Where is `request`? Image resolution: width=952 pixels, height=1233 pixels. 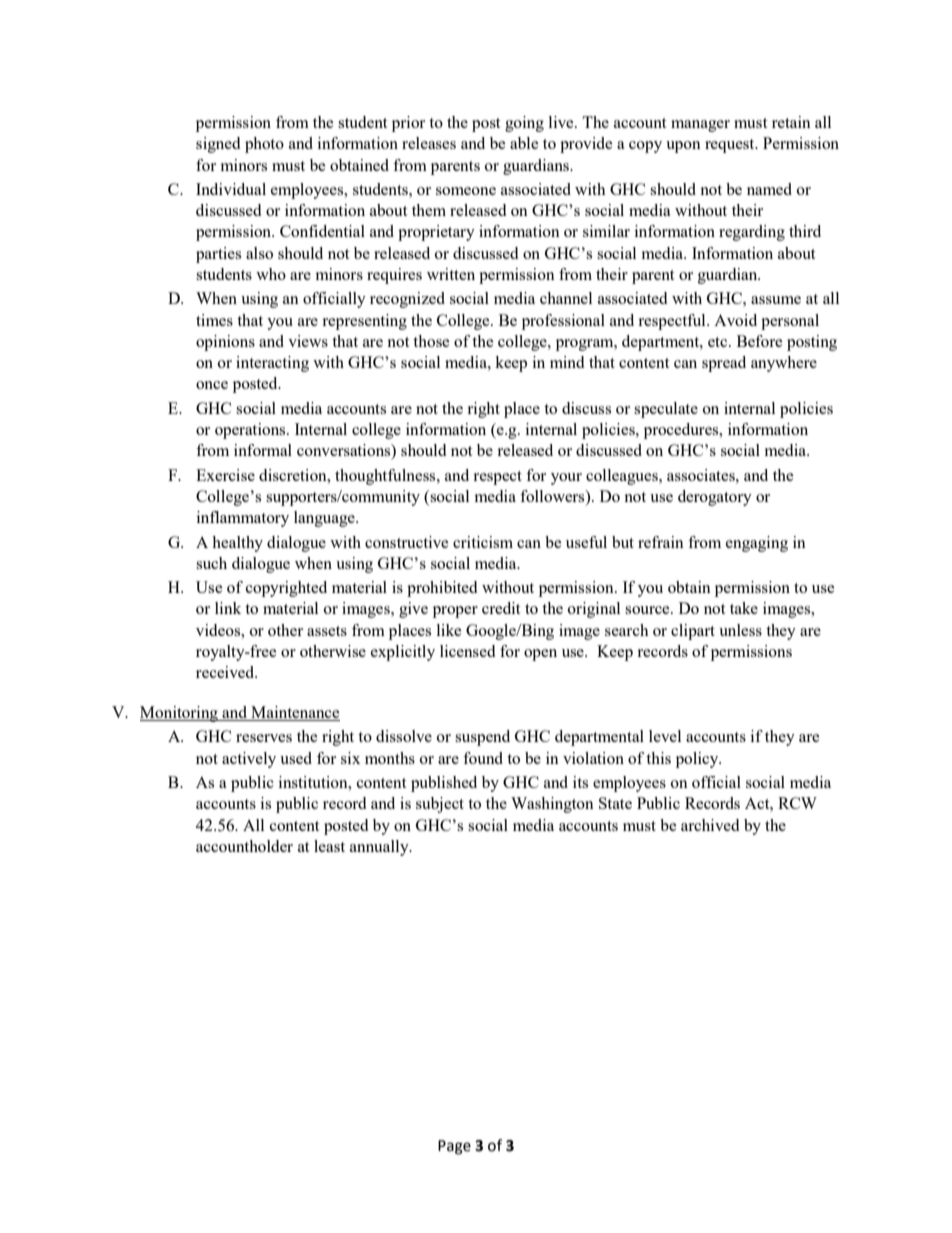
request is located at coordinates (731, 146).
